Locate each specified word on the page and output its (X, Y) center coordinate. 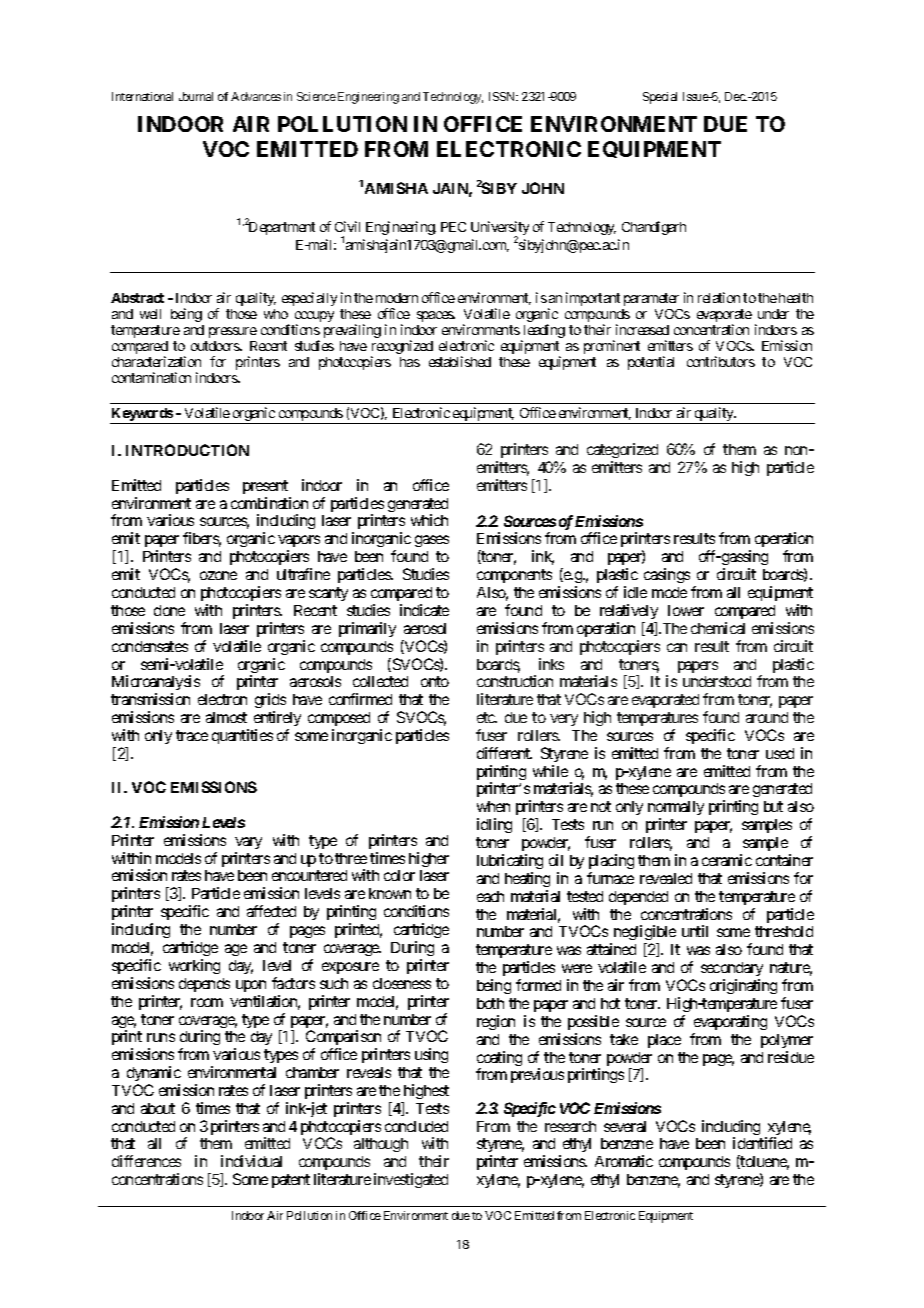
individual (251, 1161)
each (490, 896)
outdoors (216, 346)
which (429, 520)
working (194, 966)
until (695, 931)
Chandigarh (654, 228)
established (460, 361)
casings (667, 575)
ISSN (503, 96)
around (767, 717)
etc (486, 717)
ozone (218, 575)
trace (192, 735)
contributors (721, 361)
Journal (196, 96)
